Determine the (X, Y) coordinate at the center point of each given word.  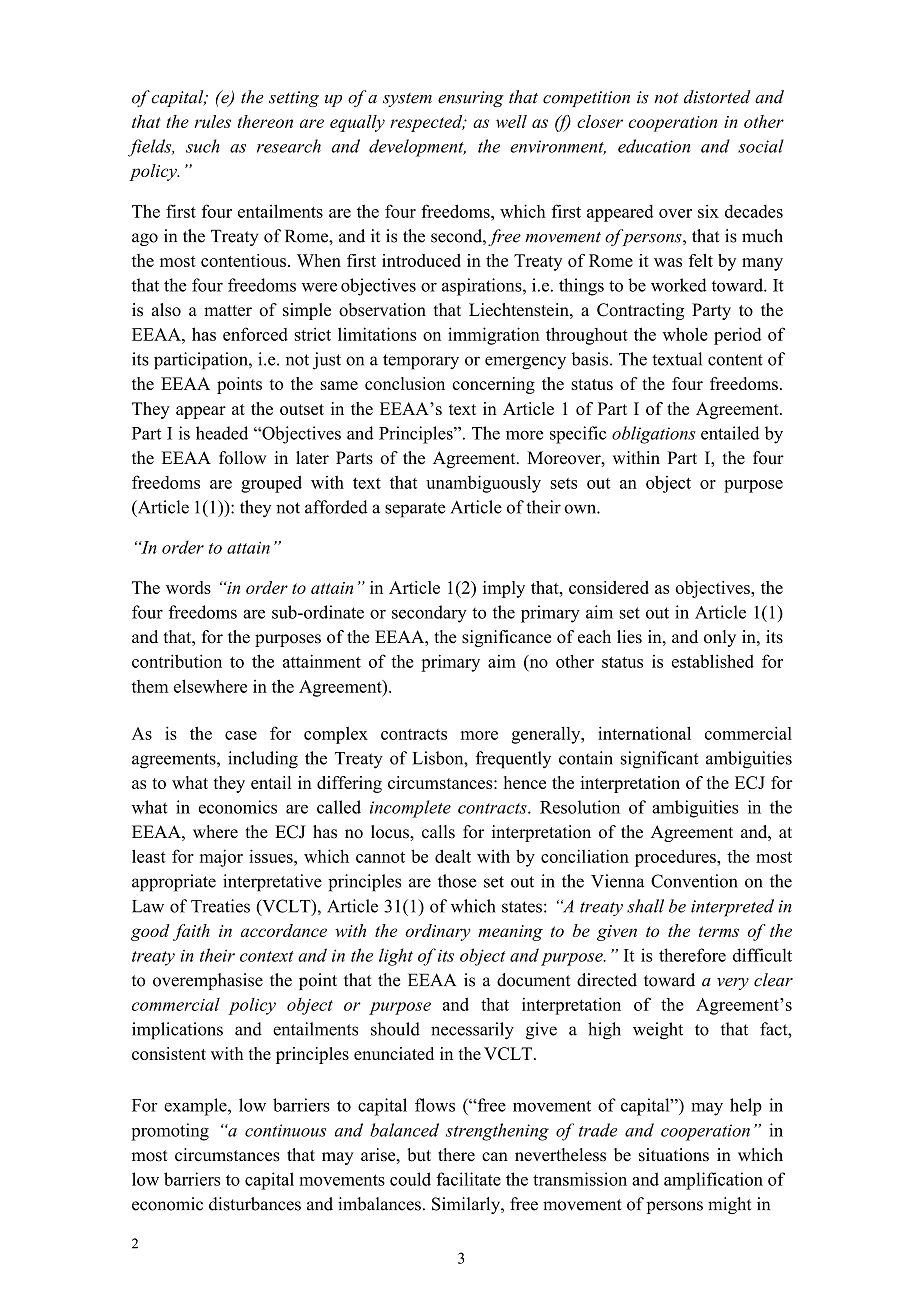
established (713, 661)
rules (212, 121)
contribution (177, 661)
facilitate (468, 1179)
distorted (717, 97)
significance (506, 638)
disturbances (255, 1204)
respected (427, 123)
